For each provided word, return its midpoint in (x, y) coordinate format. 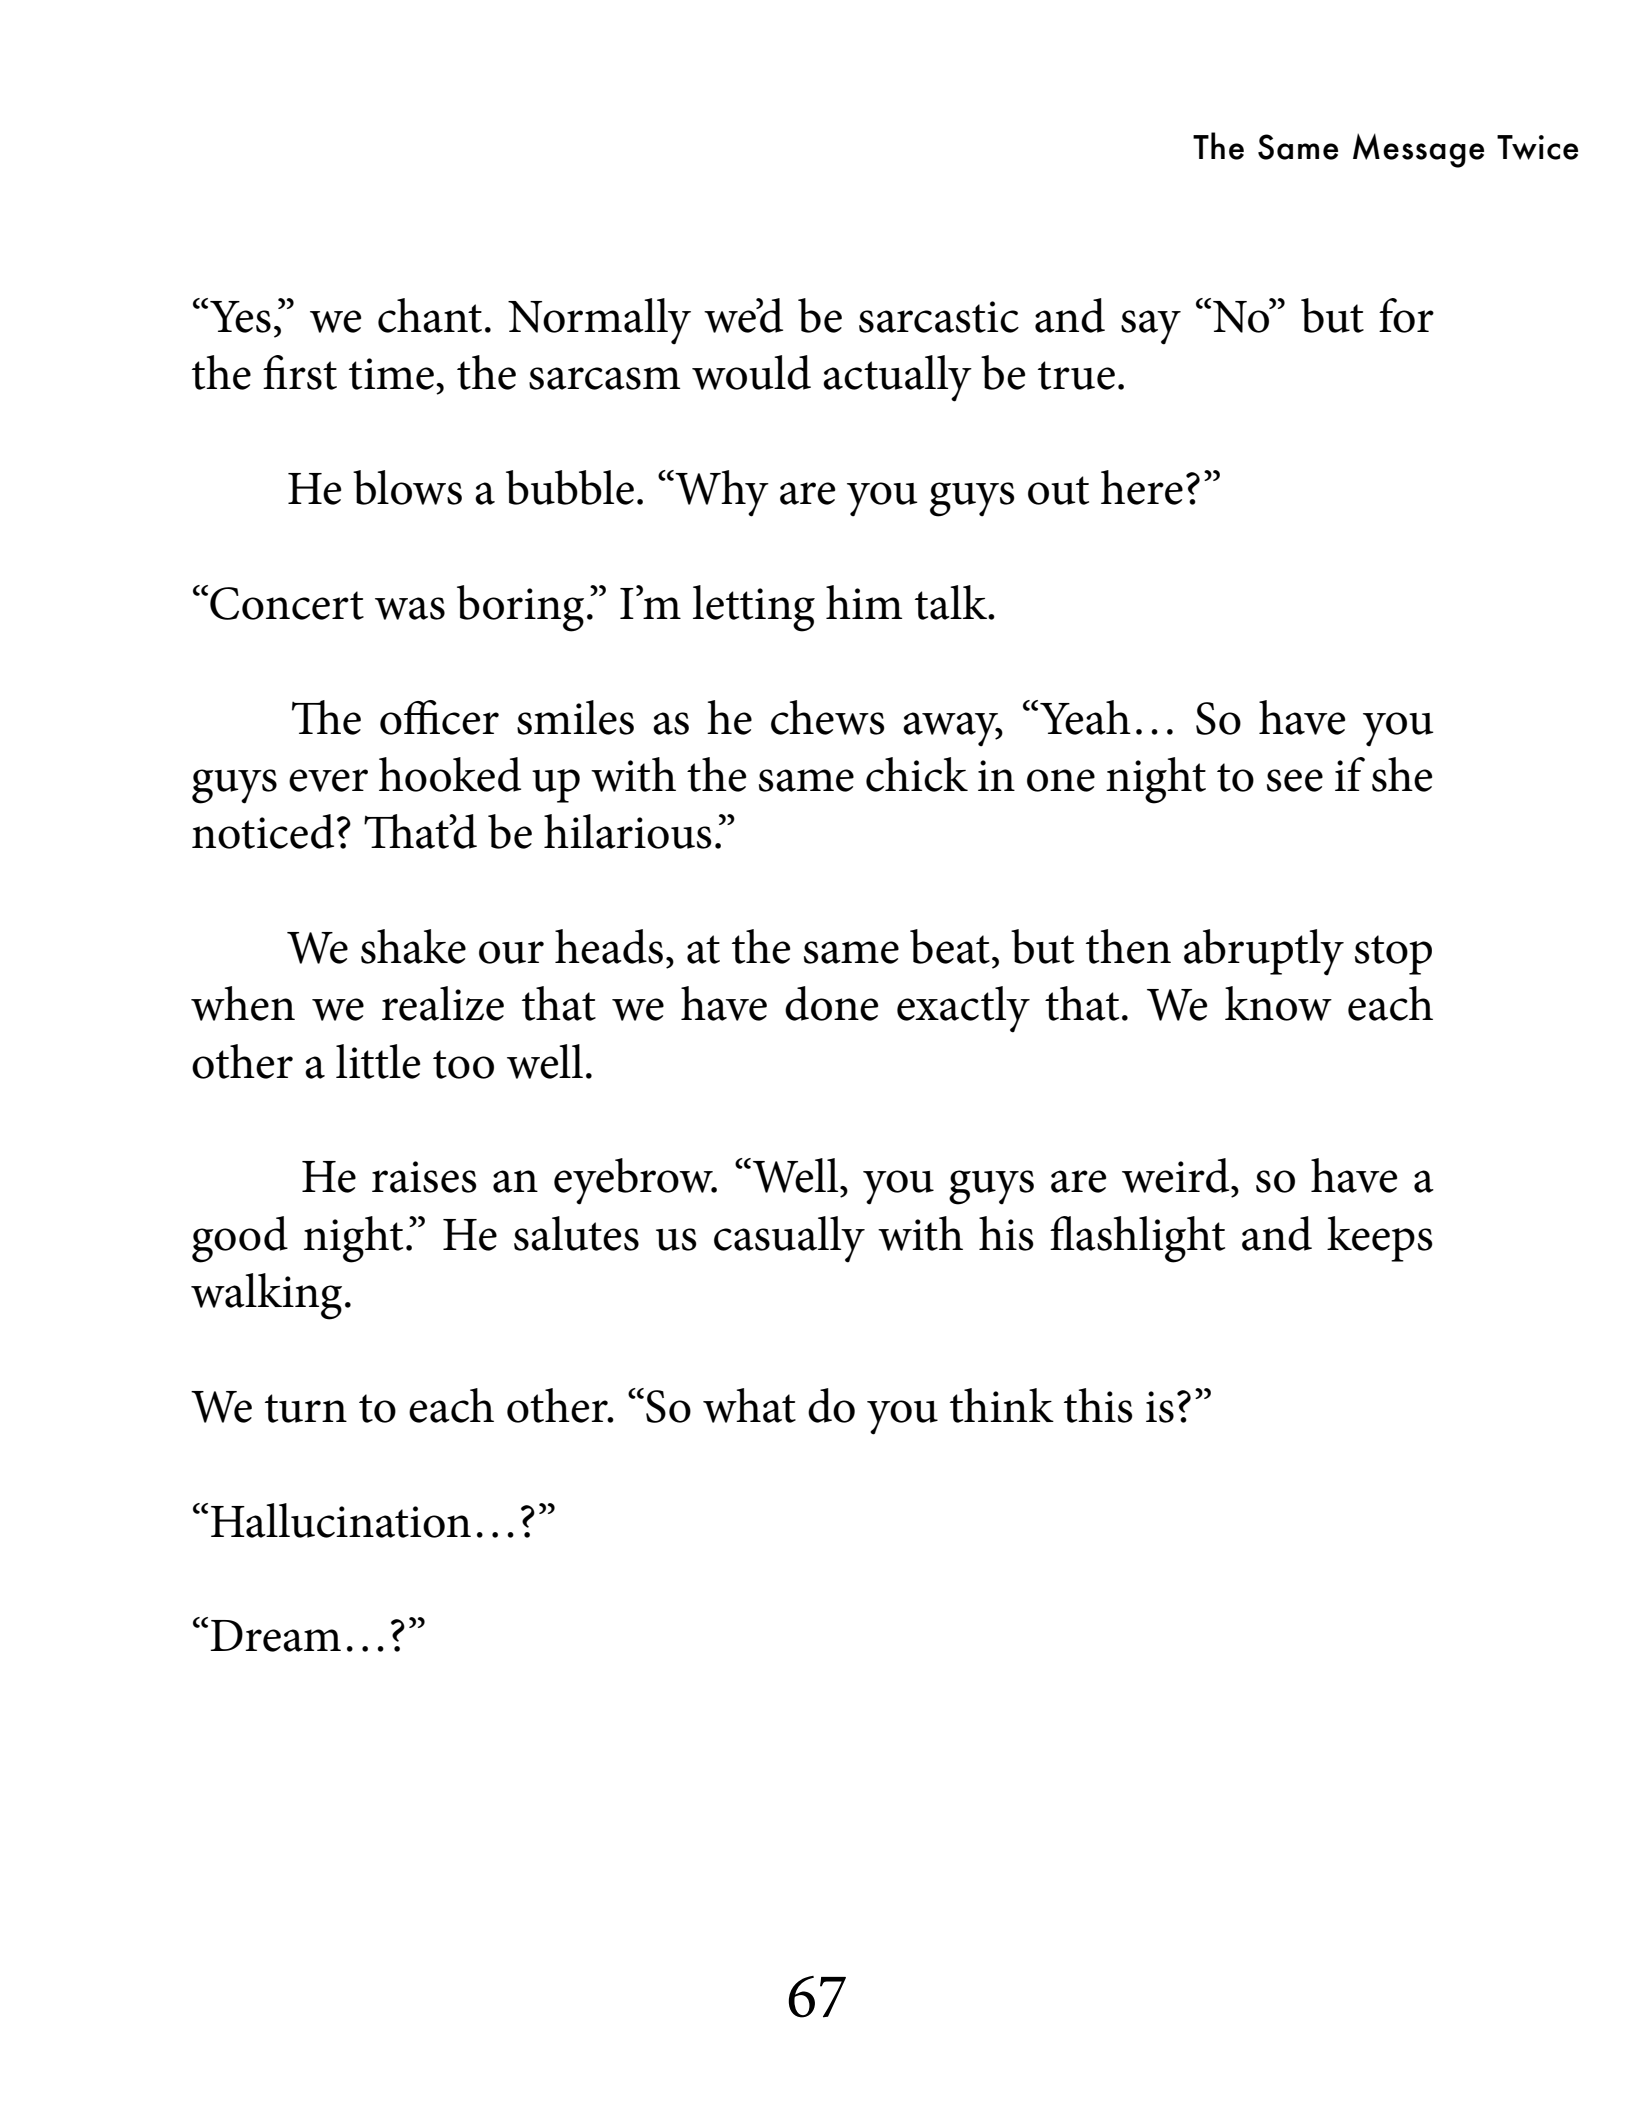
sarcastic (939, 317)
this (1098, 1405)
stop (1393, 955)
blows (407, 487)
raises (424, 1177)
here (1142, 487)
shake (413, 946)
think (1002, 1405)
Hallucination (341, 1520)
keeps (1380, 1239)
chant (430, 315)
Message (1418, 150)
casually (789, 1239)
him (864, 602)
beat (950, 946)
